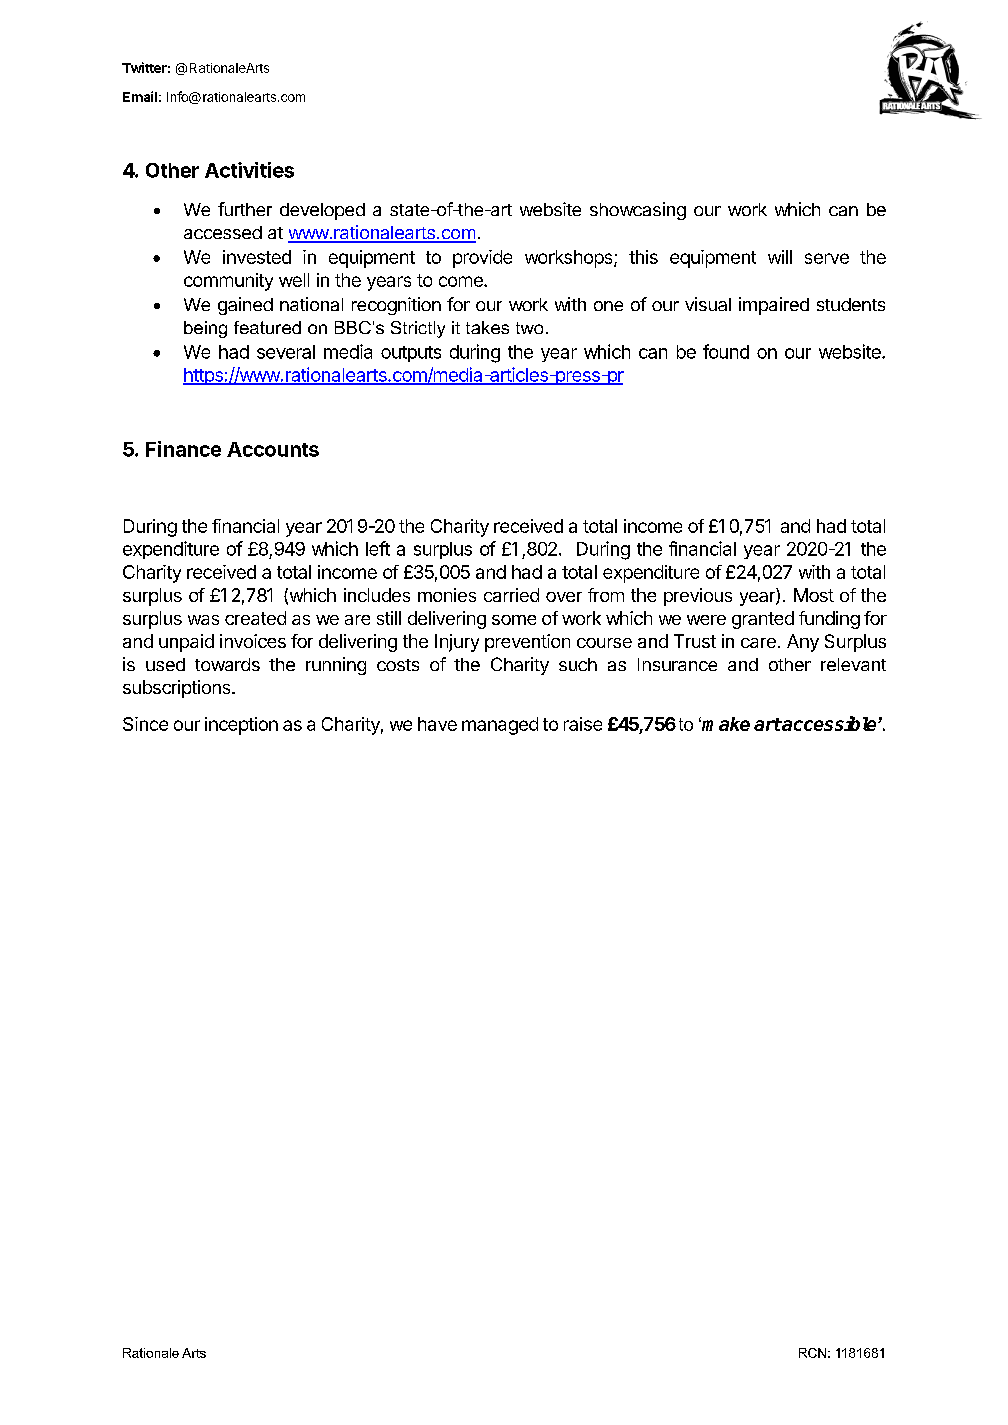  I want to click on will, so click(780, 257).
